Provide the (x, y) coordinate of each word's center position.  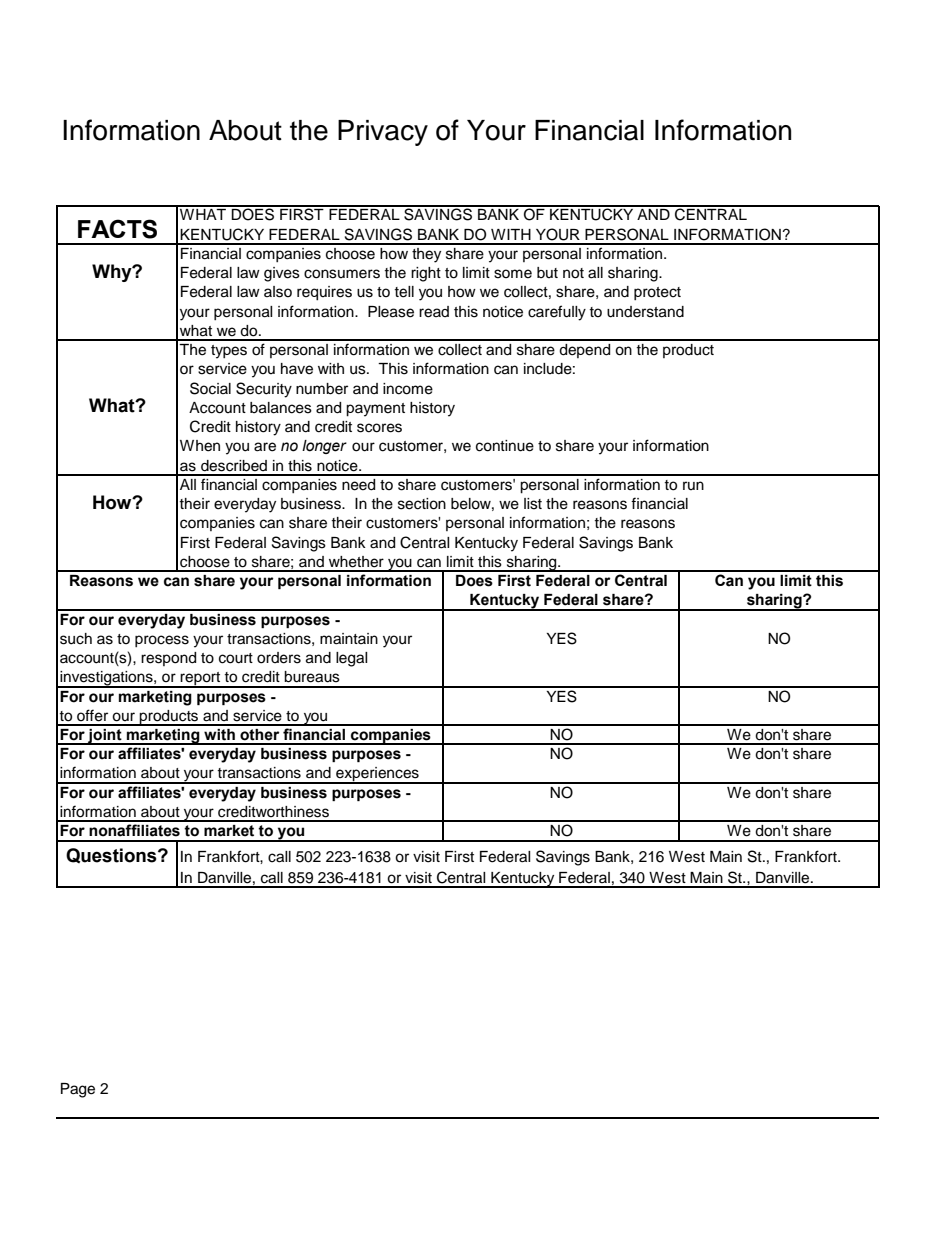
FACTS (117, 229)
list (533, 504)
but (547, 272)
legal (351, 659)
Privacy (383, 133)
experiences (377, 775)
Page (78, 1090)
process (162, 641)
